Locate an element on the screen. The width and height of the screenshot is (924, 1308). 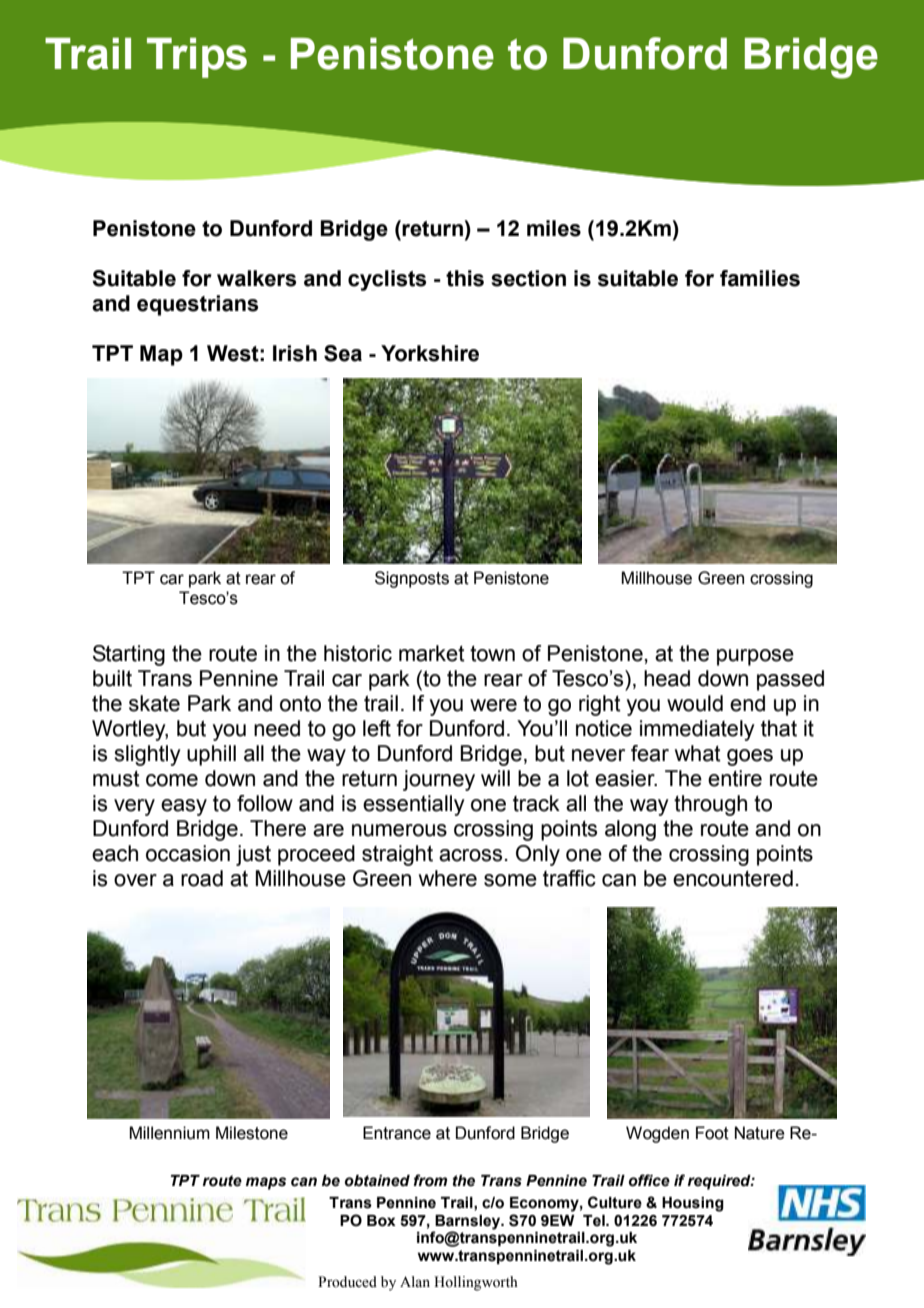
Entrance is located at coordinates (397, 1133).
